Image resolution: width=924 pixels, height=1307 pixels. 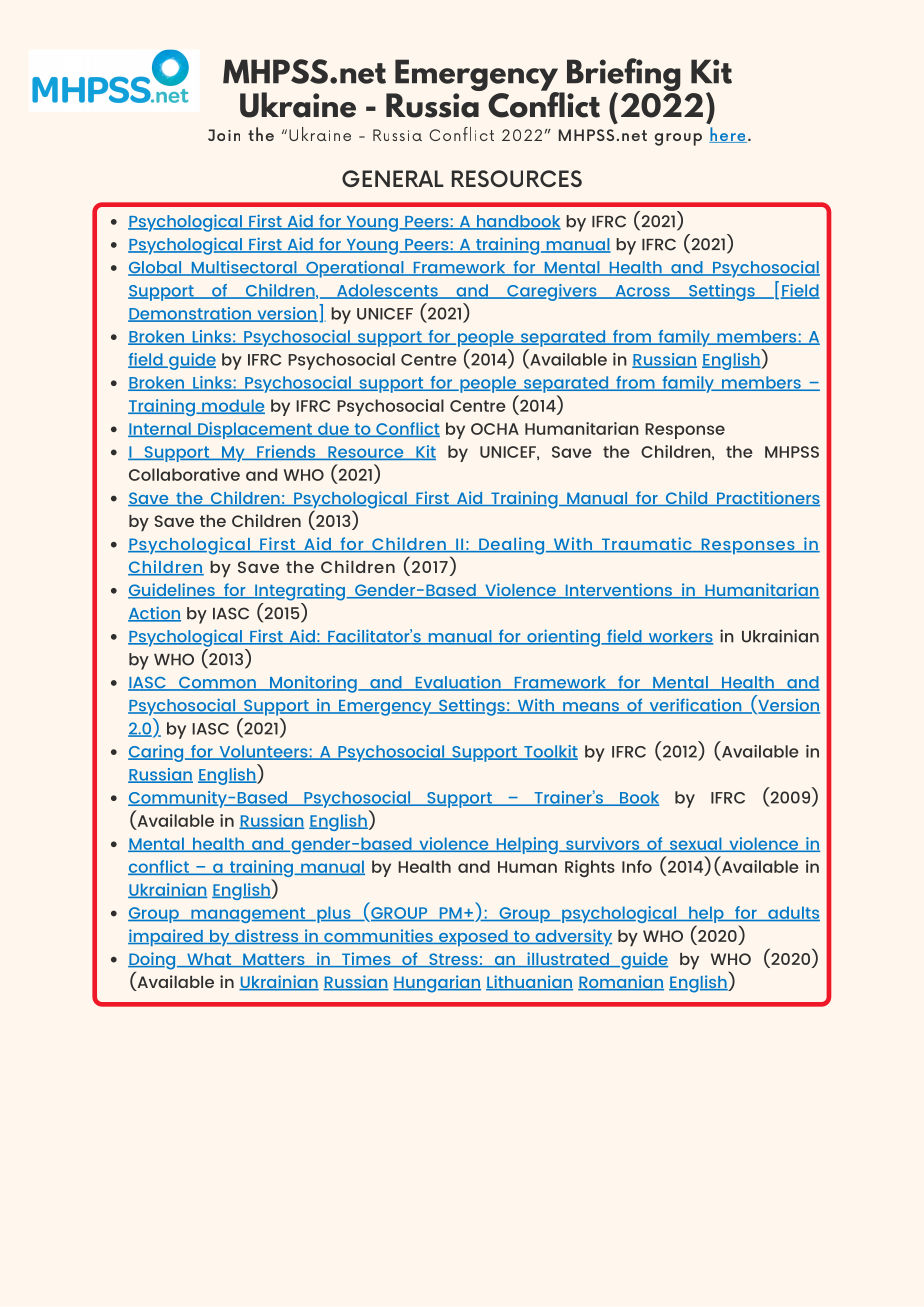 I want to click on orienting, so click(x=563, y=638).
